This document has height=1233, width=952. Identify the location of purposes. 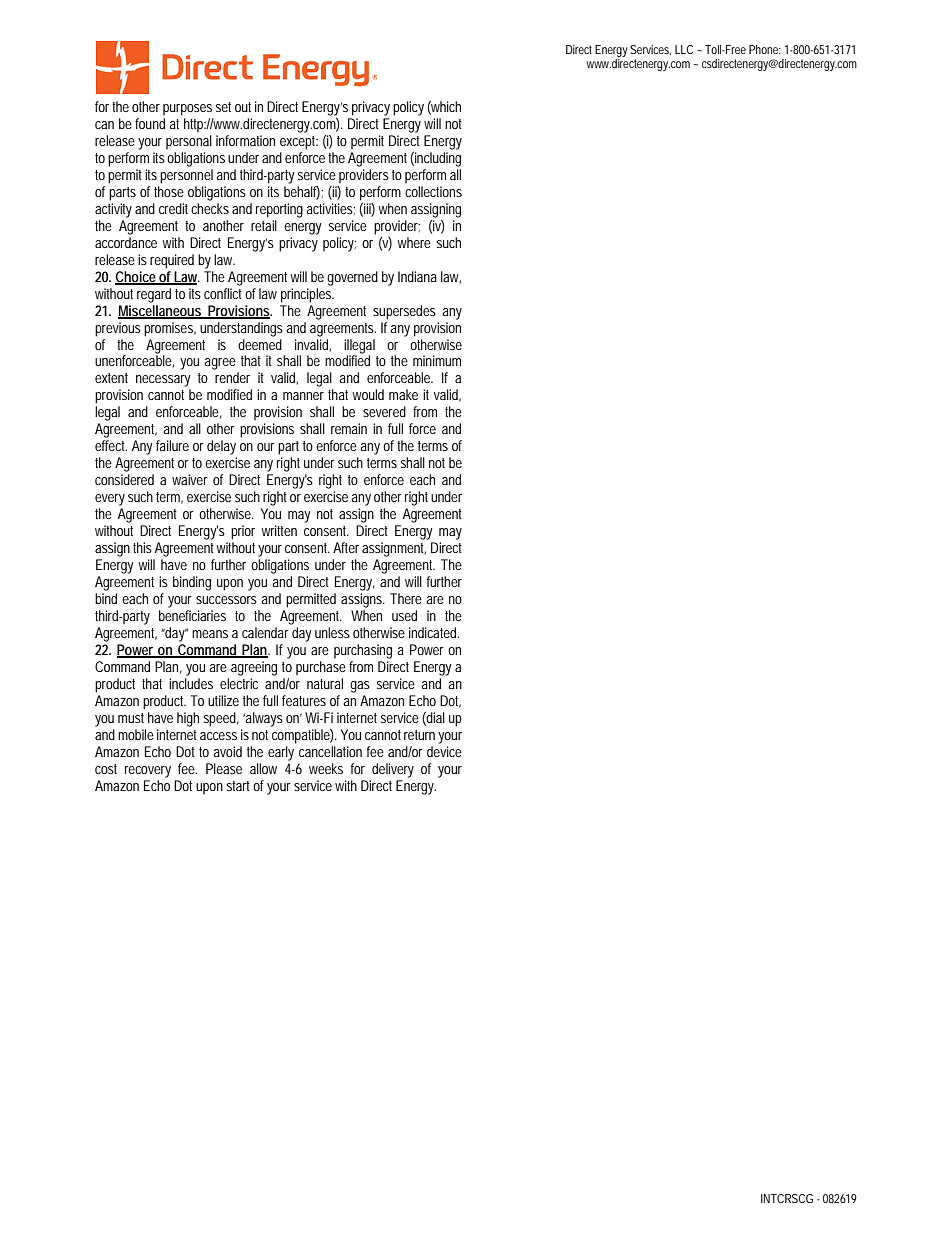
(187, 110).
